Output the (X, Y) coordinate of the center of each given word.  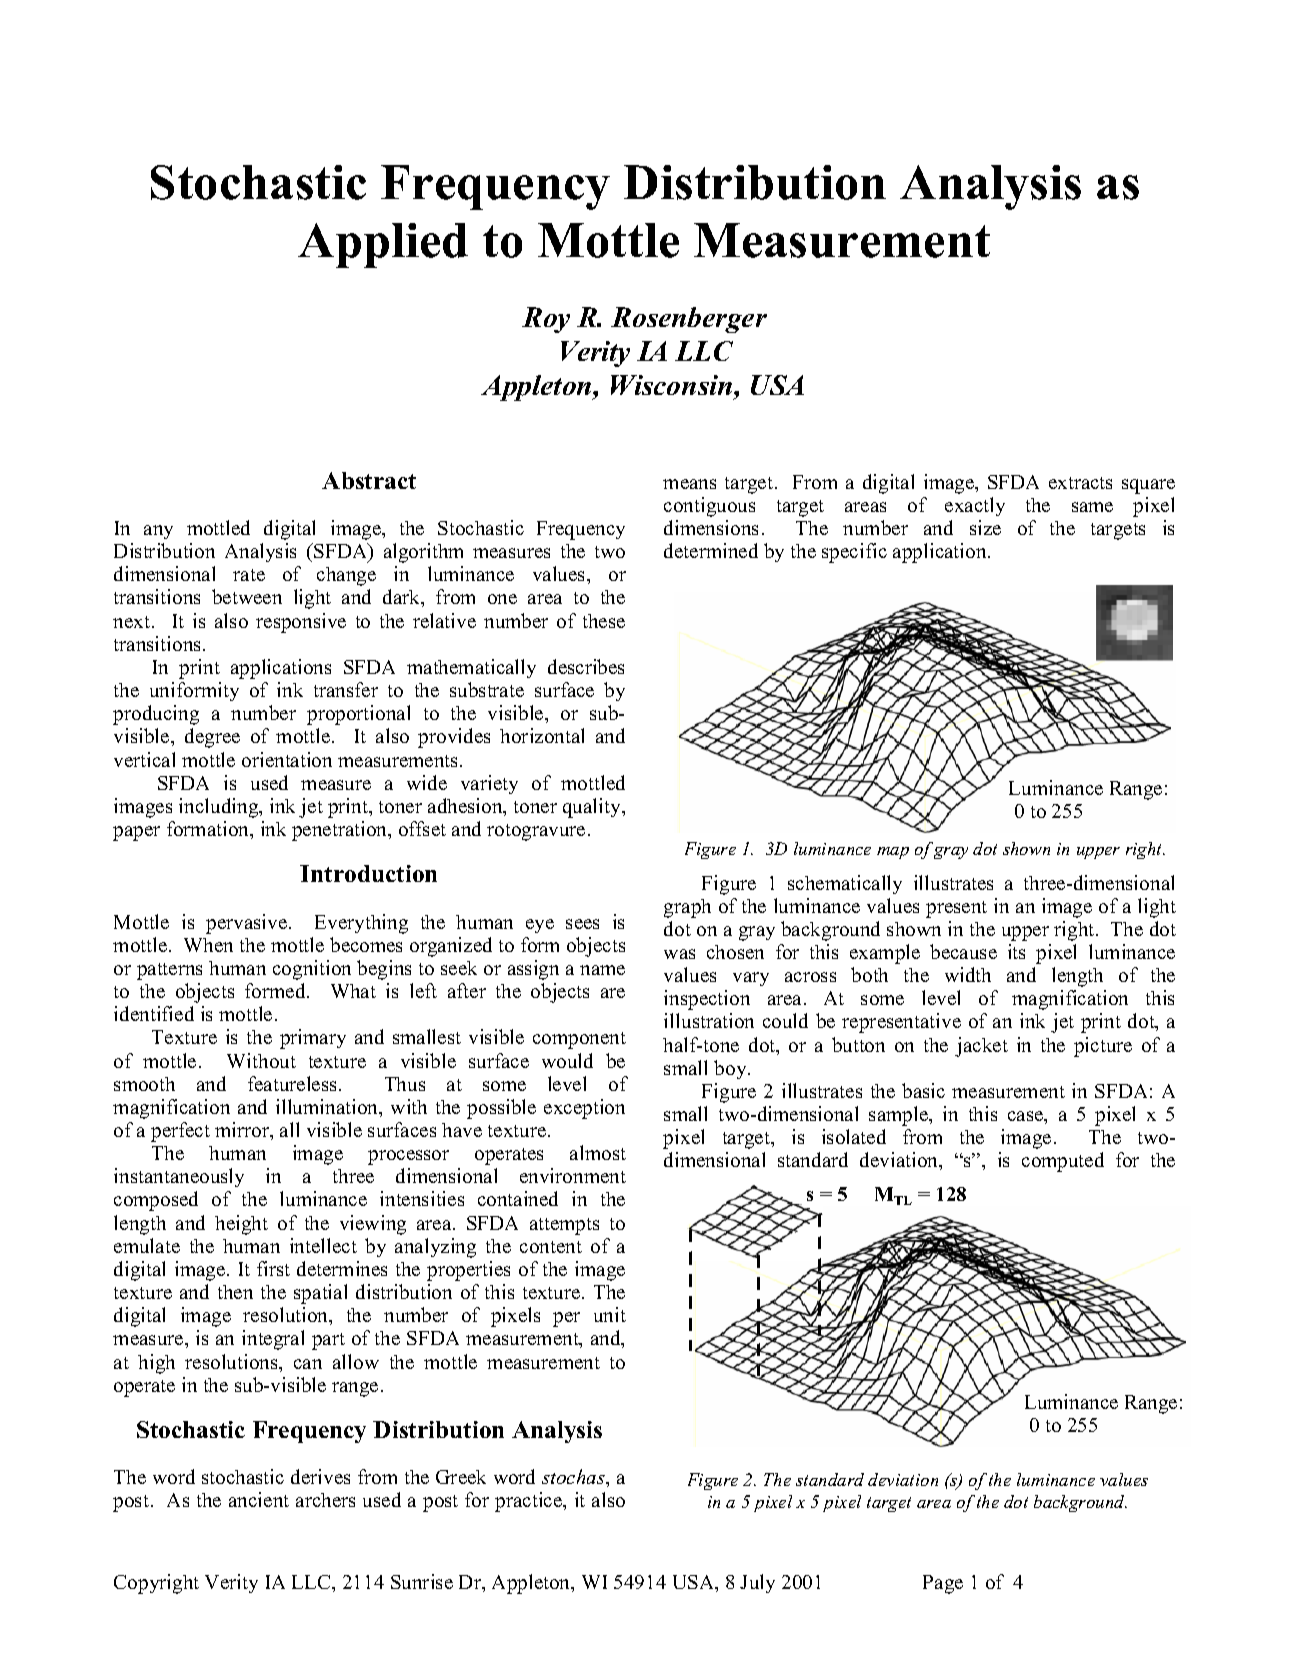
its (1016, 951)
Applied (383, 245)
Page (943, 1584)
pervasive (246, 924)
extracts (1080, 483)
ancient (259, 1499)
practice (530, 1502)
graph (687, 908)
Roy (546, 320)
